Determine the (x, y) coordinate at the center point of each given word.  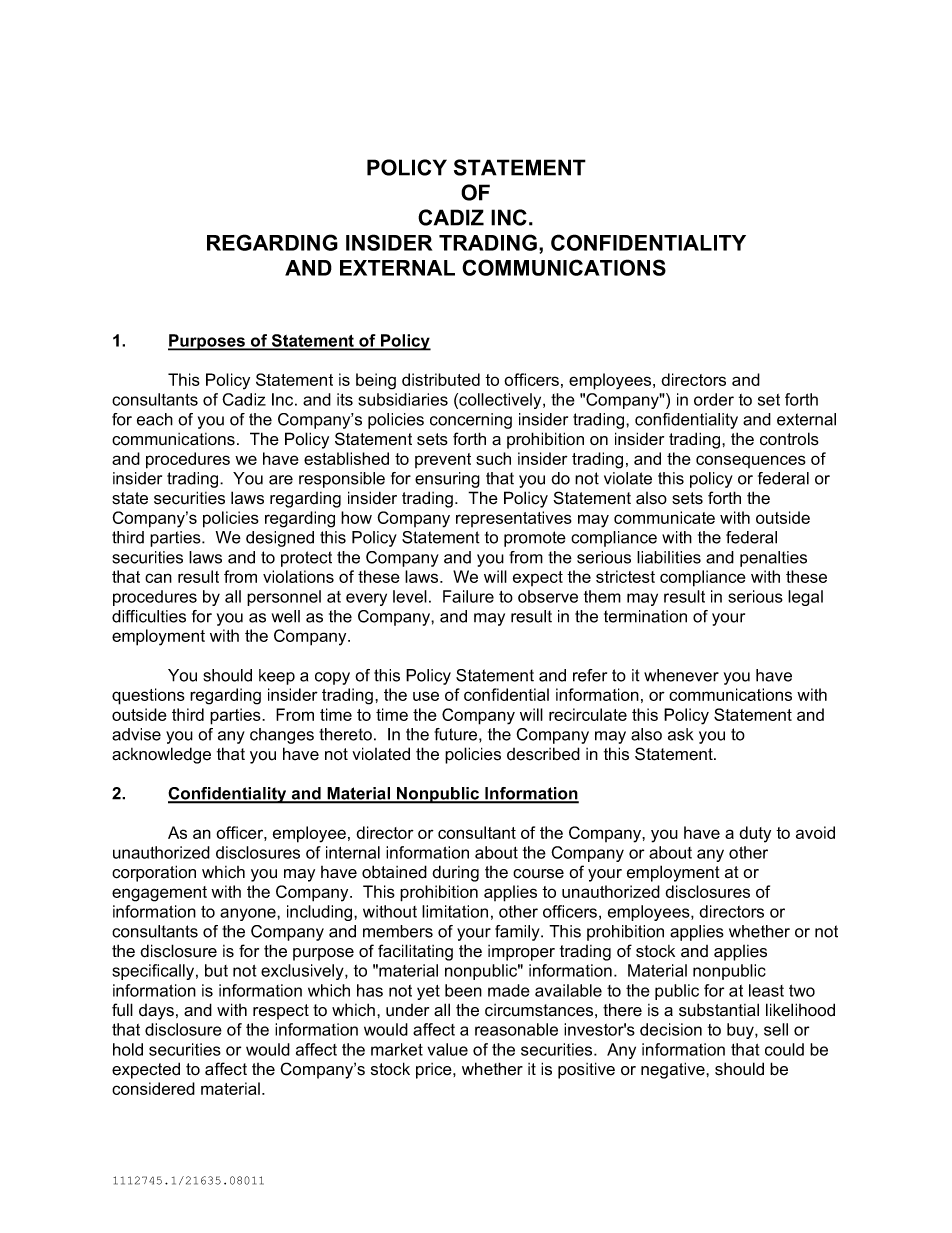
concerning (471, 421)
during (455, 873)
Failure (468, 596)
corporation (154, 873)
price (435, 1071)
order (714, 399)
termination (645, 616)
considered (153, 1088)
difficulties (149, 616)
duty (755, 834)
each (155, 419)
